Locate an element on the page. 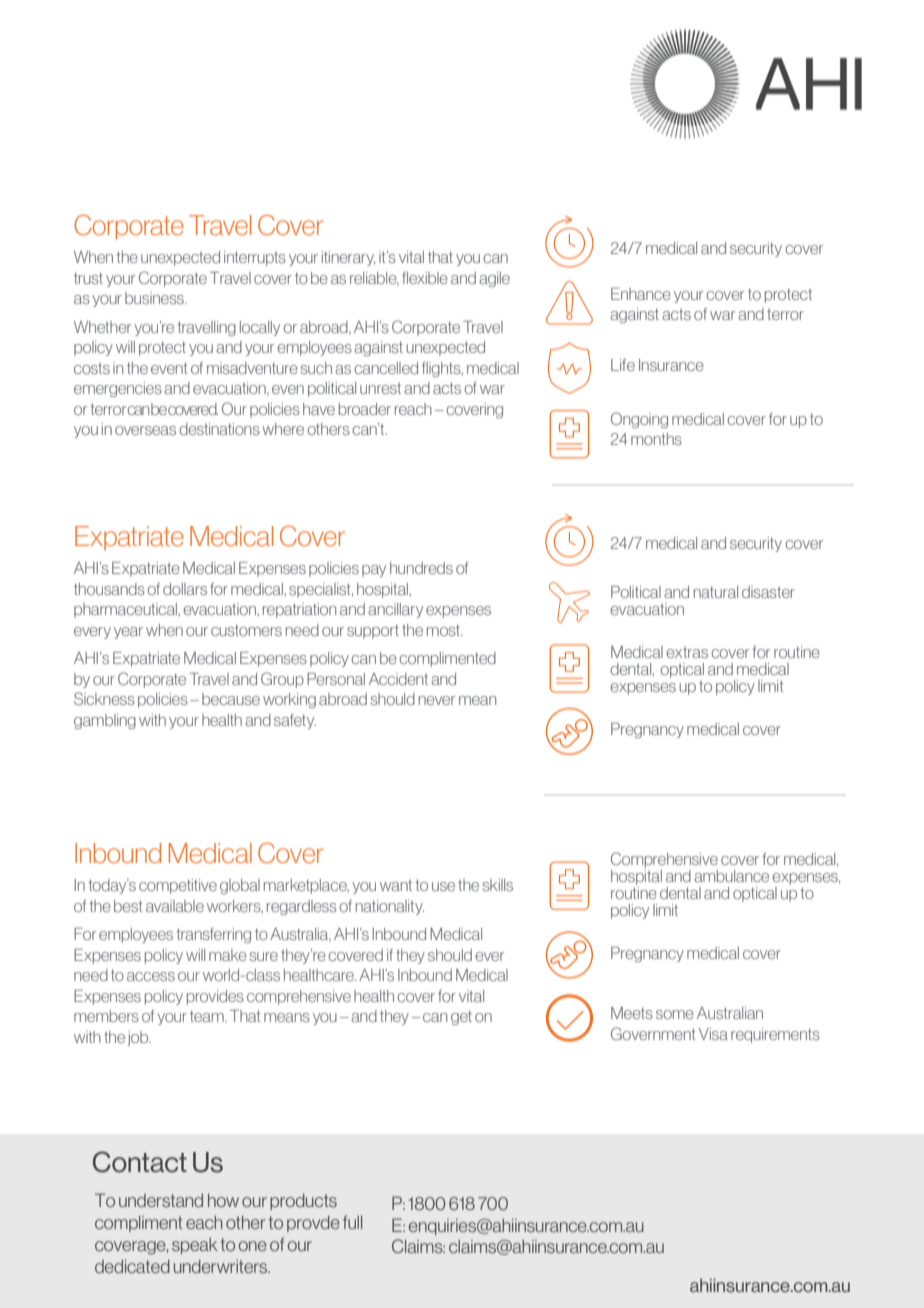 Image resolution: width=924 pixels, height=1308 pixels. gambling is located at coordinates (105, 721).
